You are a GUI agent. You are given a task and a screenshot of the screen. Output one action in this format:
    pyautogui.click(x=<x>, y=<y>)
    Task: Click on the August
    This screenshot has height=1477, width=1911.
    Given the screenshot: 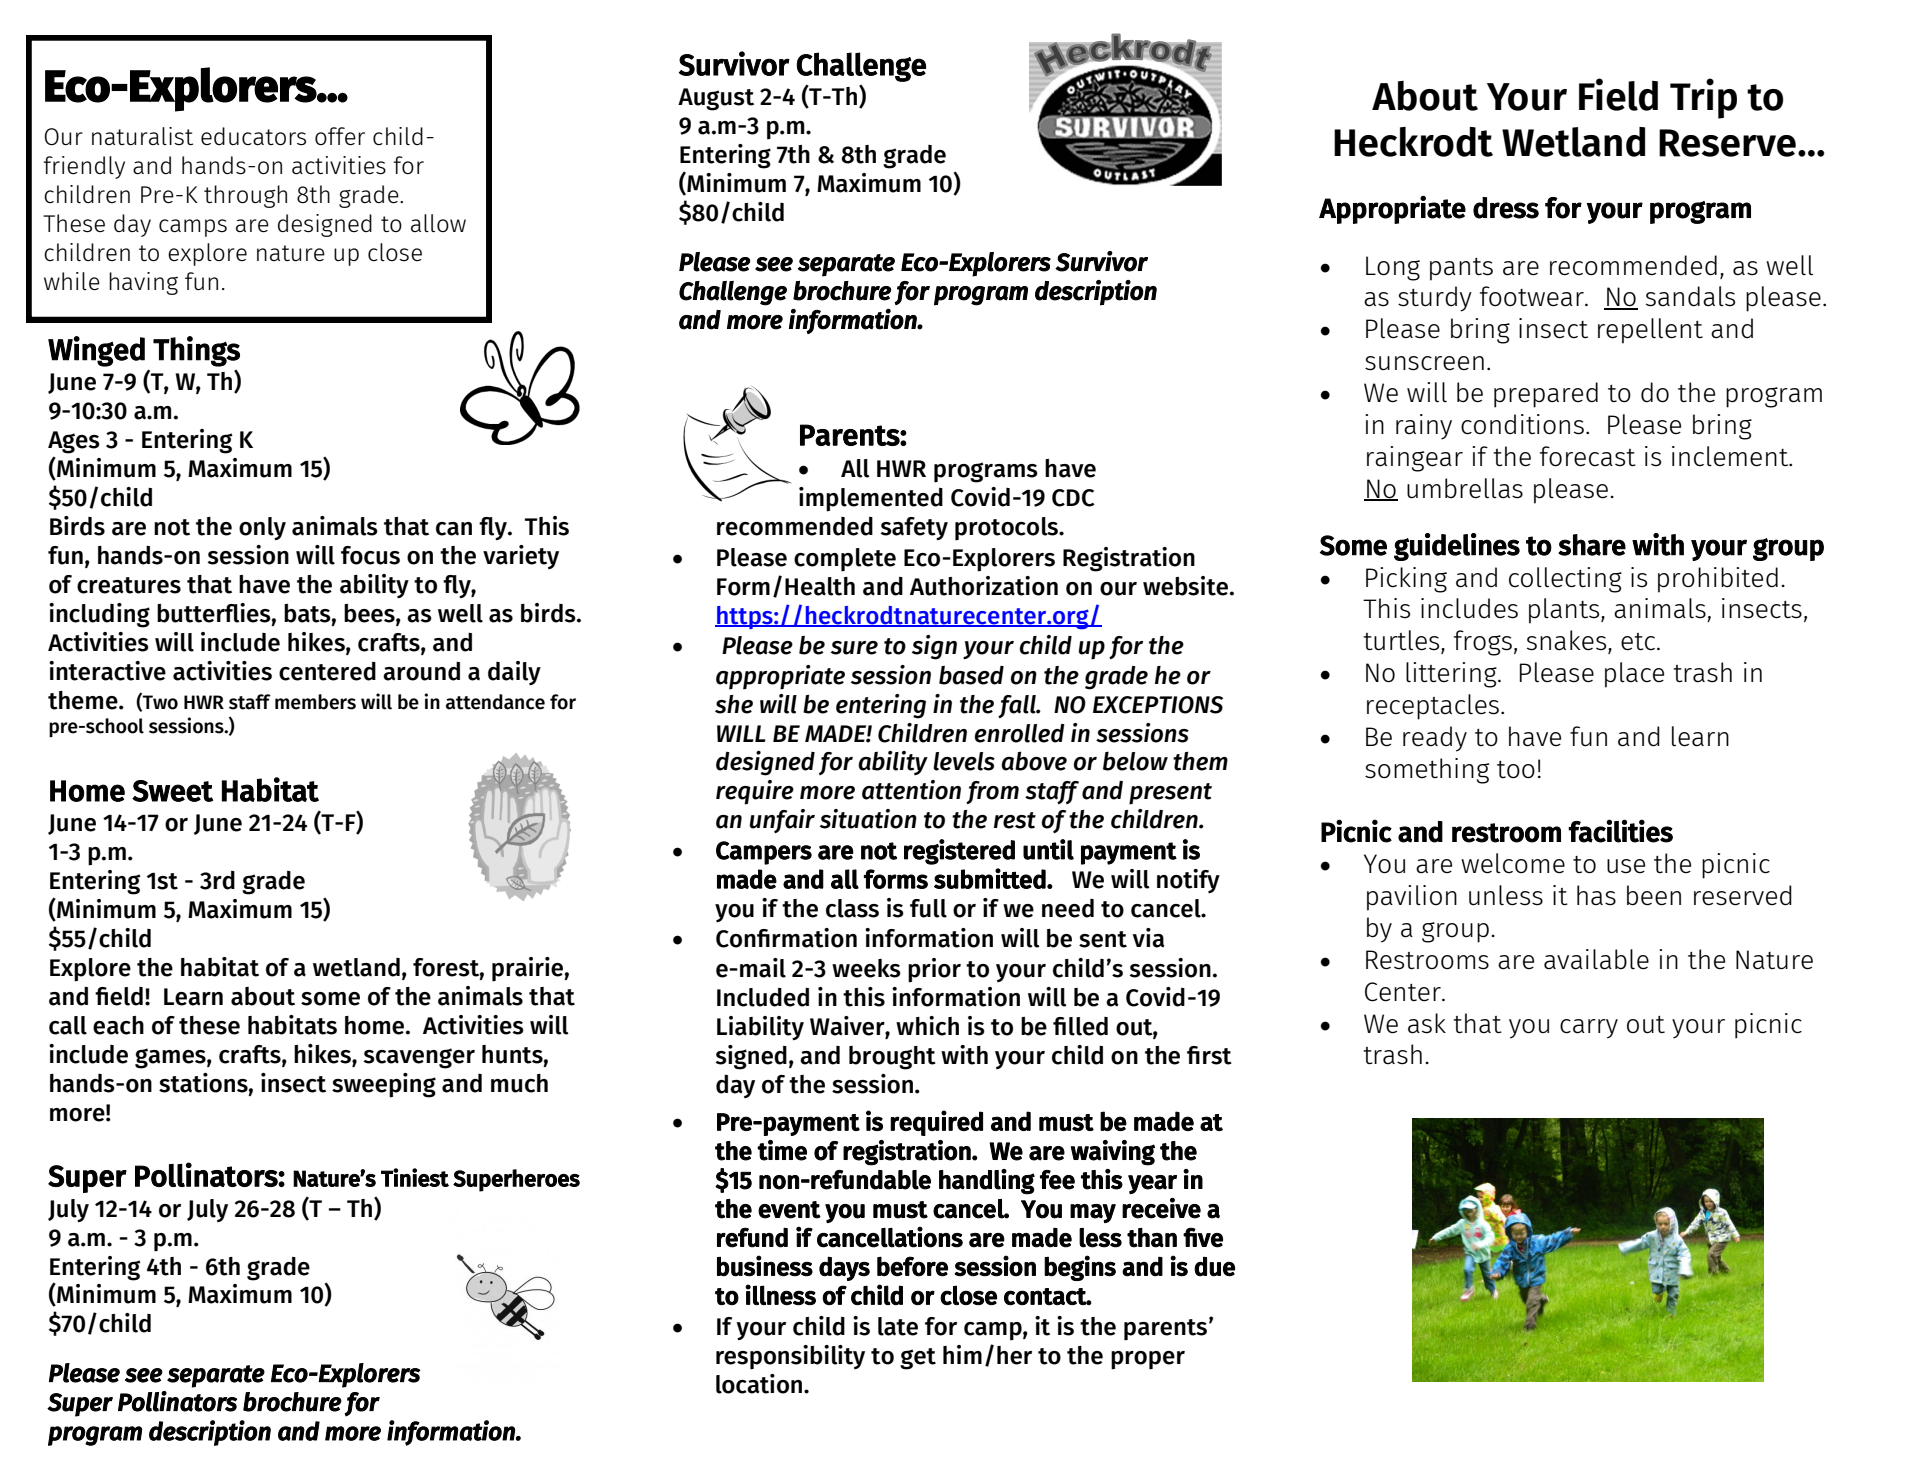 What is the action you would take?
    pyautogui.click(x=716, y=99)
